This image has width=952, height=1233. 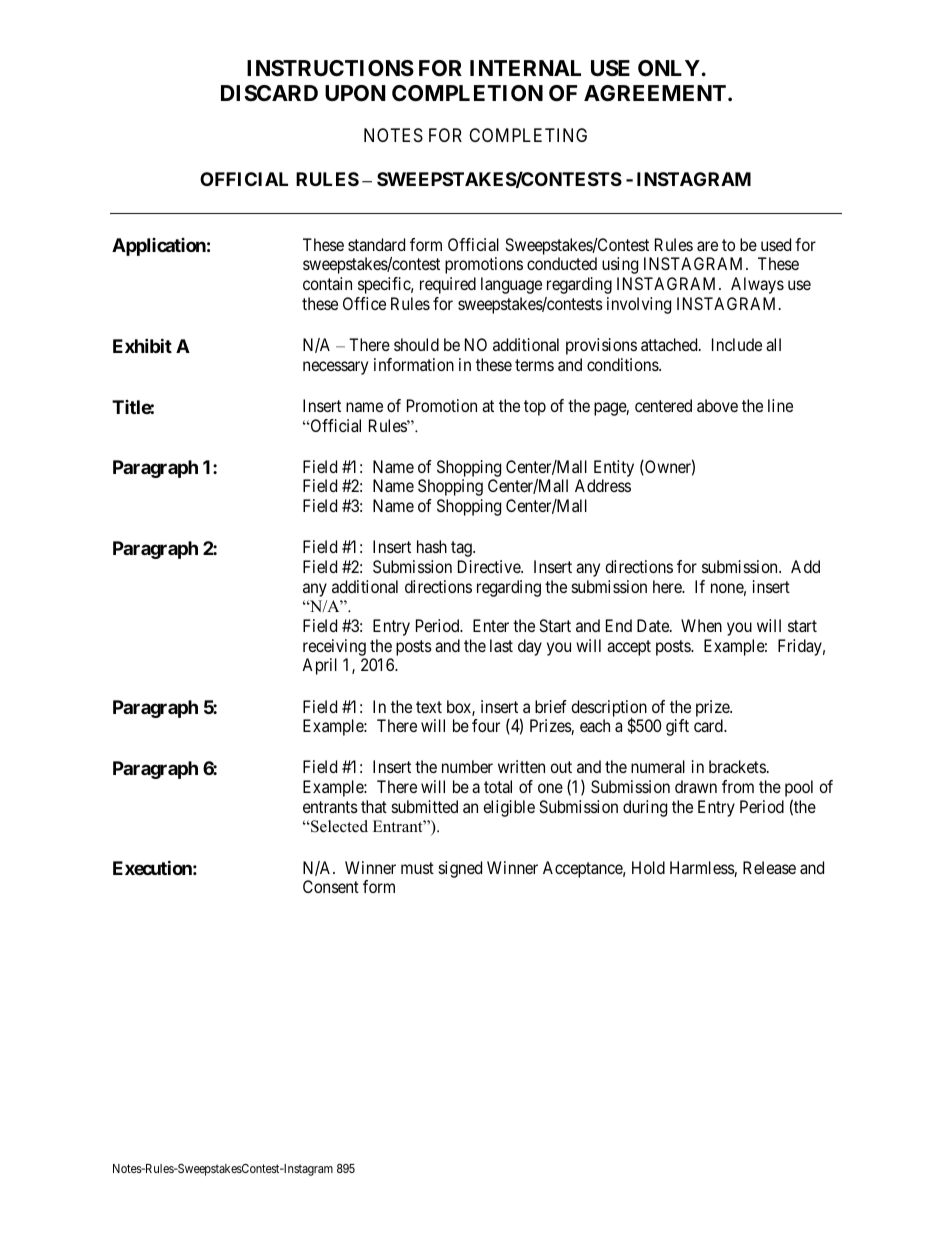 What do you see at coordinates (614, 468) in the image?
I see `Entity` at bounding box center [614, 468].
